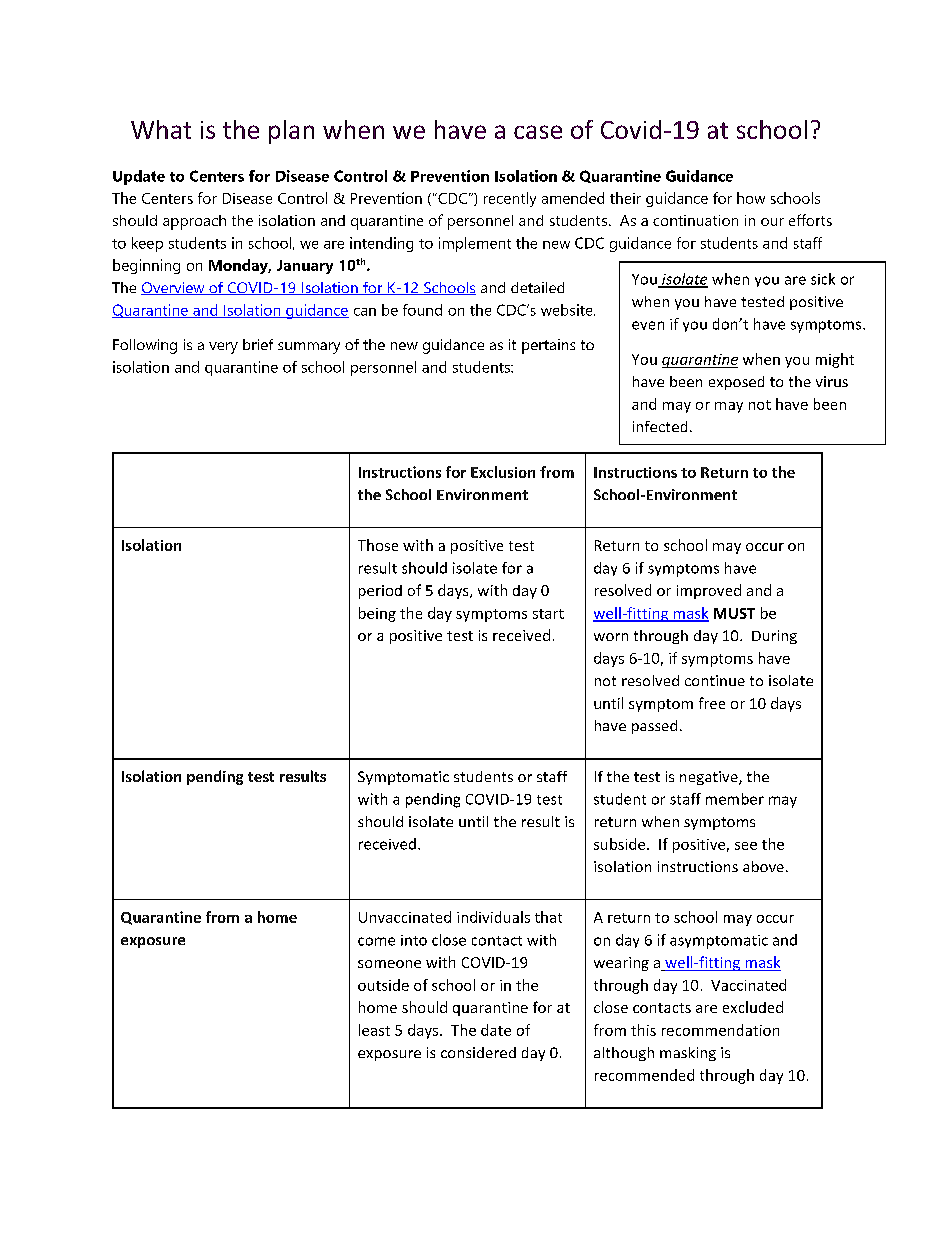  I want to click on come, so click(376, 941).
